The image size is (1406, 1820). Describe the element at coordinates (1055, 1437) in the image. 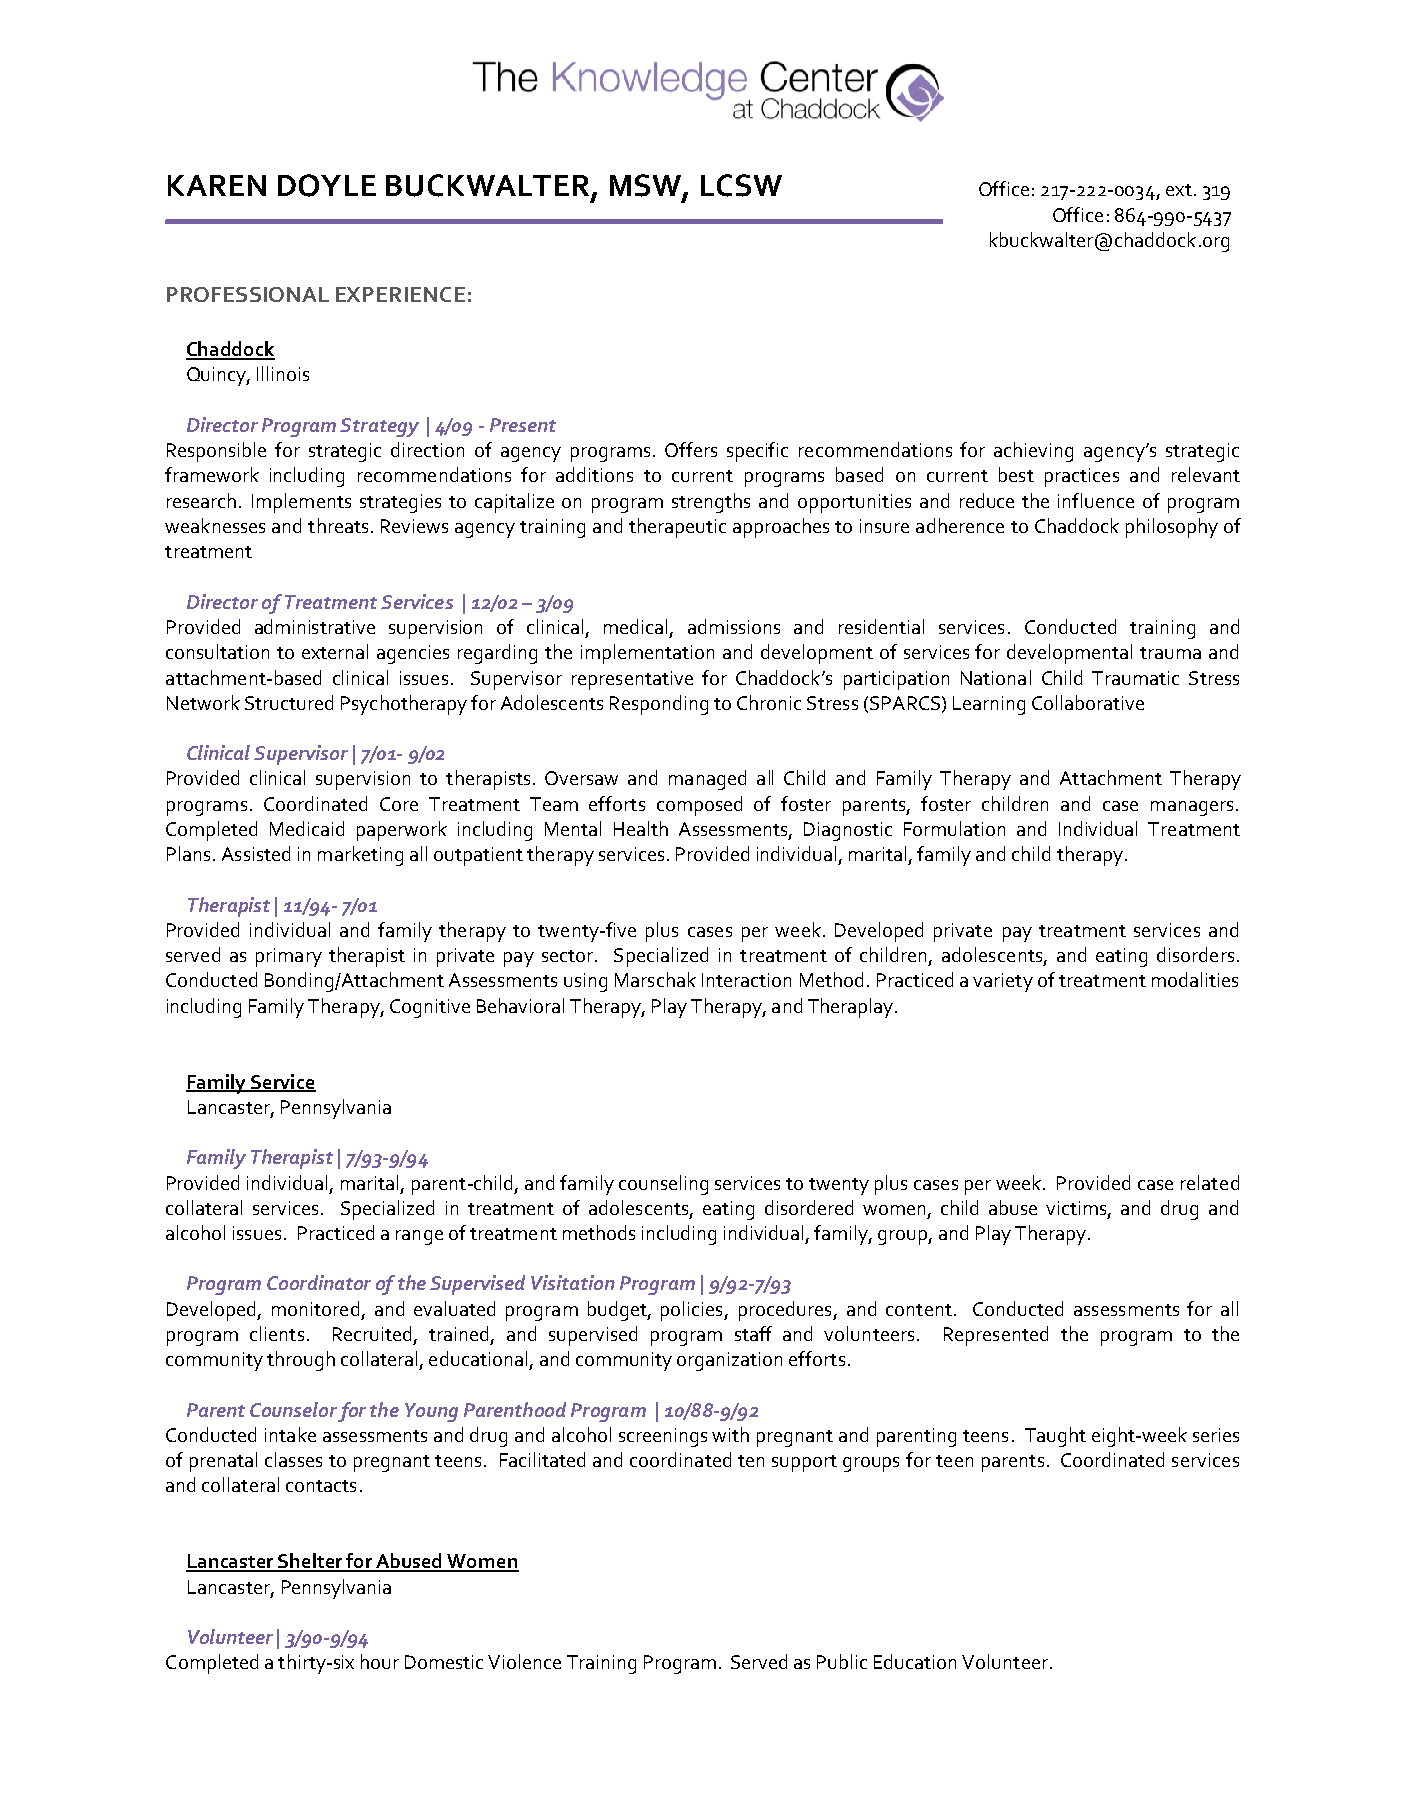

I see `Taught` at that location.
